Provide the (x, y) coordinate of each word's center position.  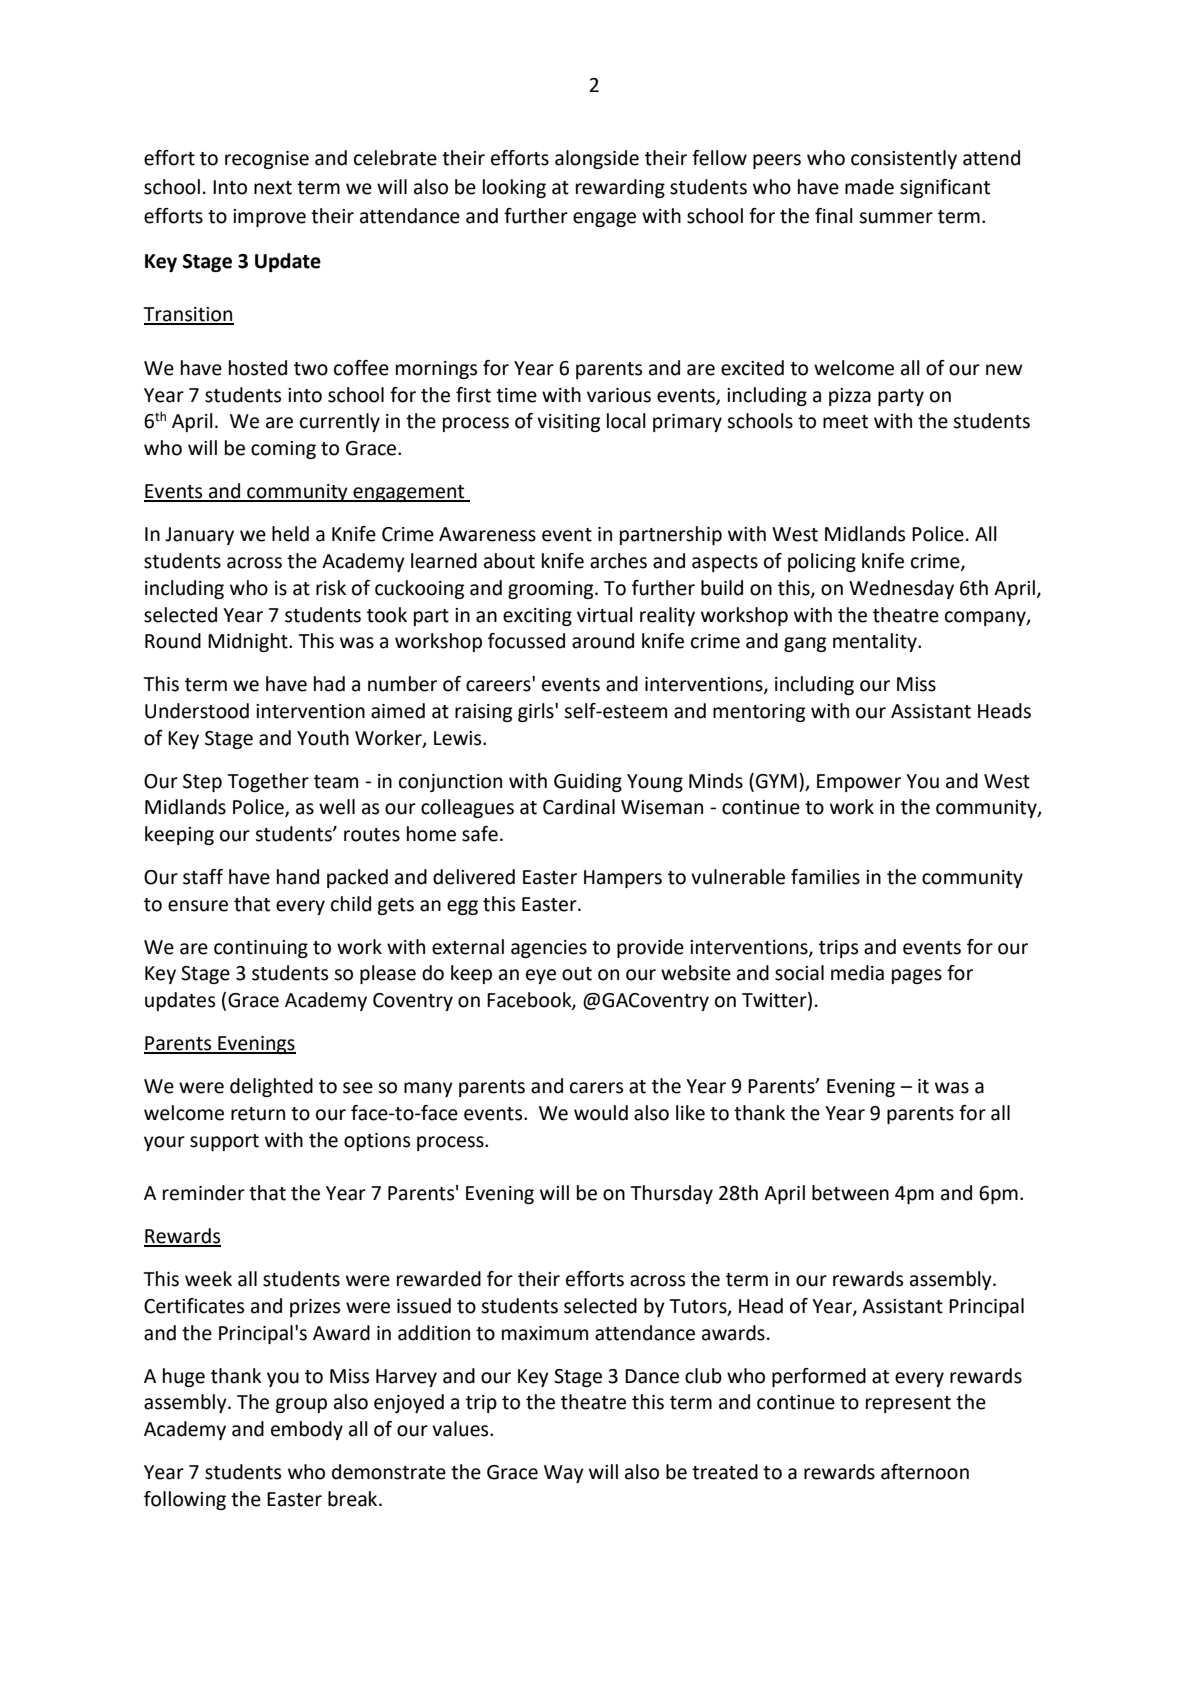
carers (596, 1088)
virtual (605, 615)
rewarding (620, 188)
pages (917, 976)
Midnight (249, 642)
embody (307, 1430)
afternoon (925, 1472)
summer (896, 218)
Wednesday (901, 589)
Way (564, 1474)
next (273, 188)
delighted (271, 1087)
